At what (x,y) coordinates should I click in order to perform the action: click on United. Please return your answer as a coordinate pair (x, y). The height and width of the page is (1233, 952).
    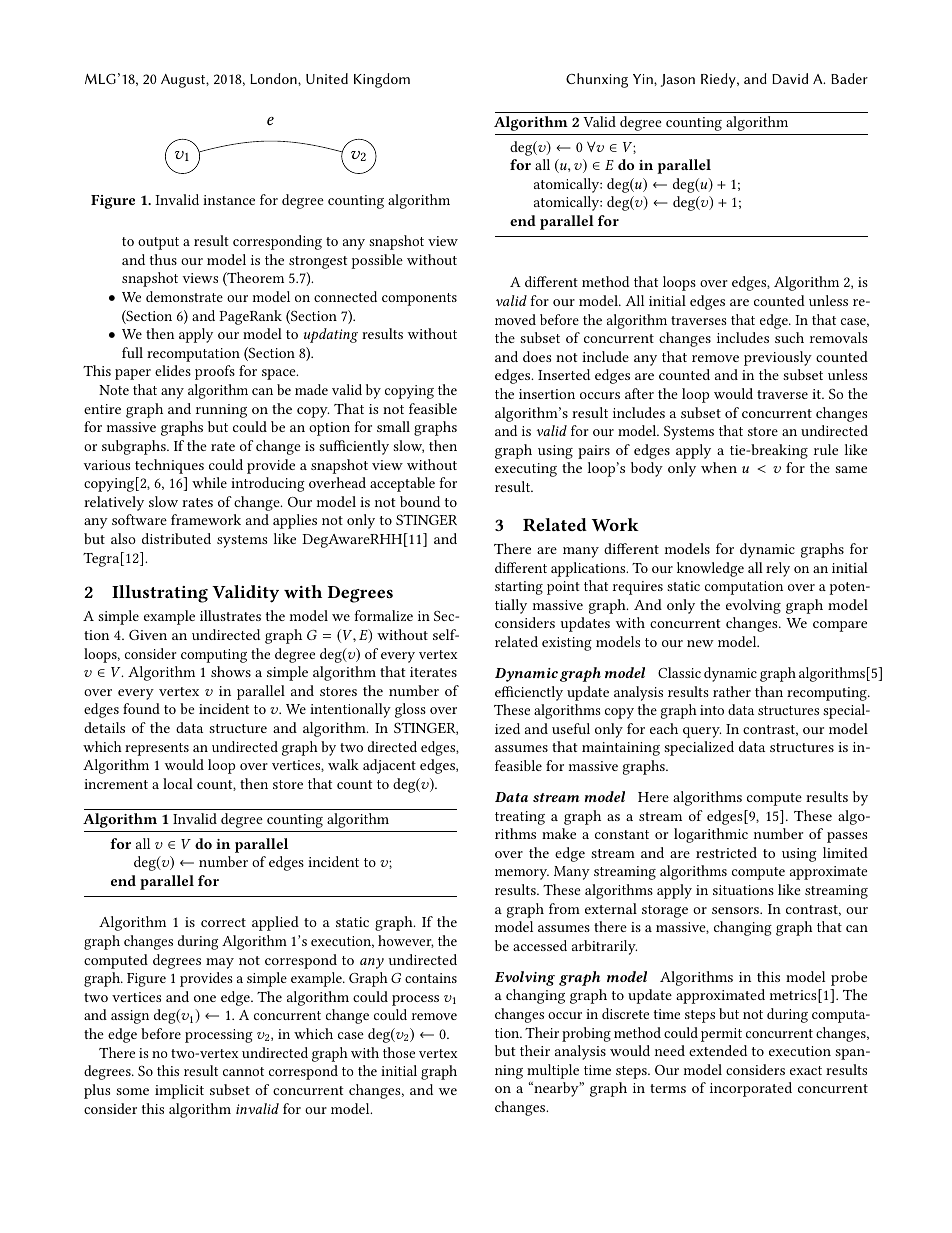
    Looking at the image, I should click on (327, 78).
